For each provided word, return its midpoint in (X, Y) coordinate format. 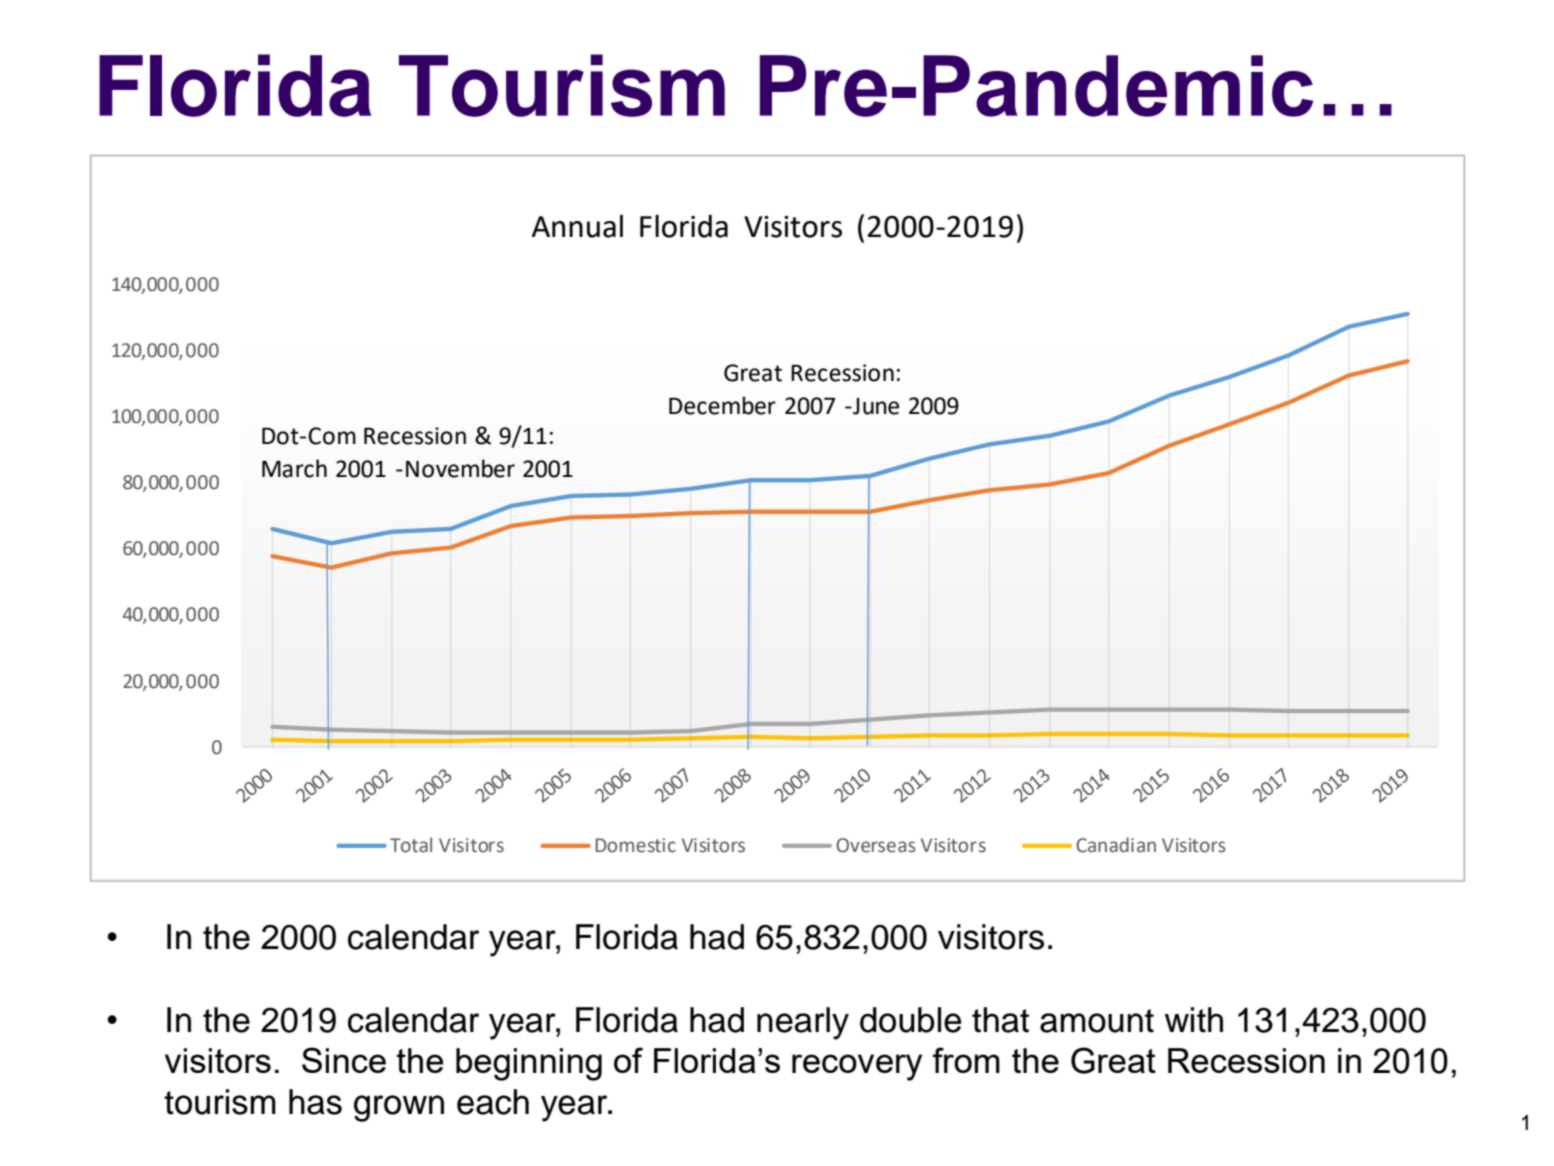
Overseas (876, 845)
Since (344, 1060)
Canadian (1116, 845)
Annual (577, 226)
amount (1097, 1021)
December (722, 405)
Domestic (636, 845)
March (294, 468)
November (460, 468)
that (1000, 1020)
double (910, 1020)
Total (411, 845)
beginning (529, 1064)
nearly (803, 1023)
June (875, 406)
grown (399, 1108)
